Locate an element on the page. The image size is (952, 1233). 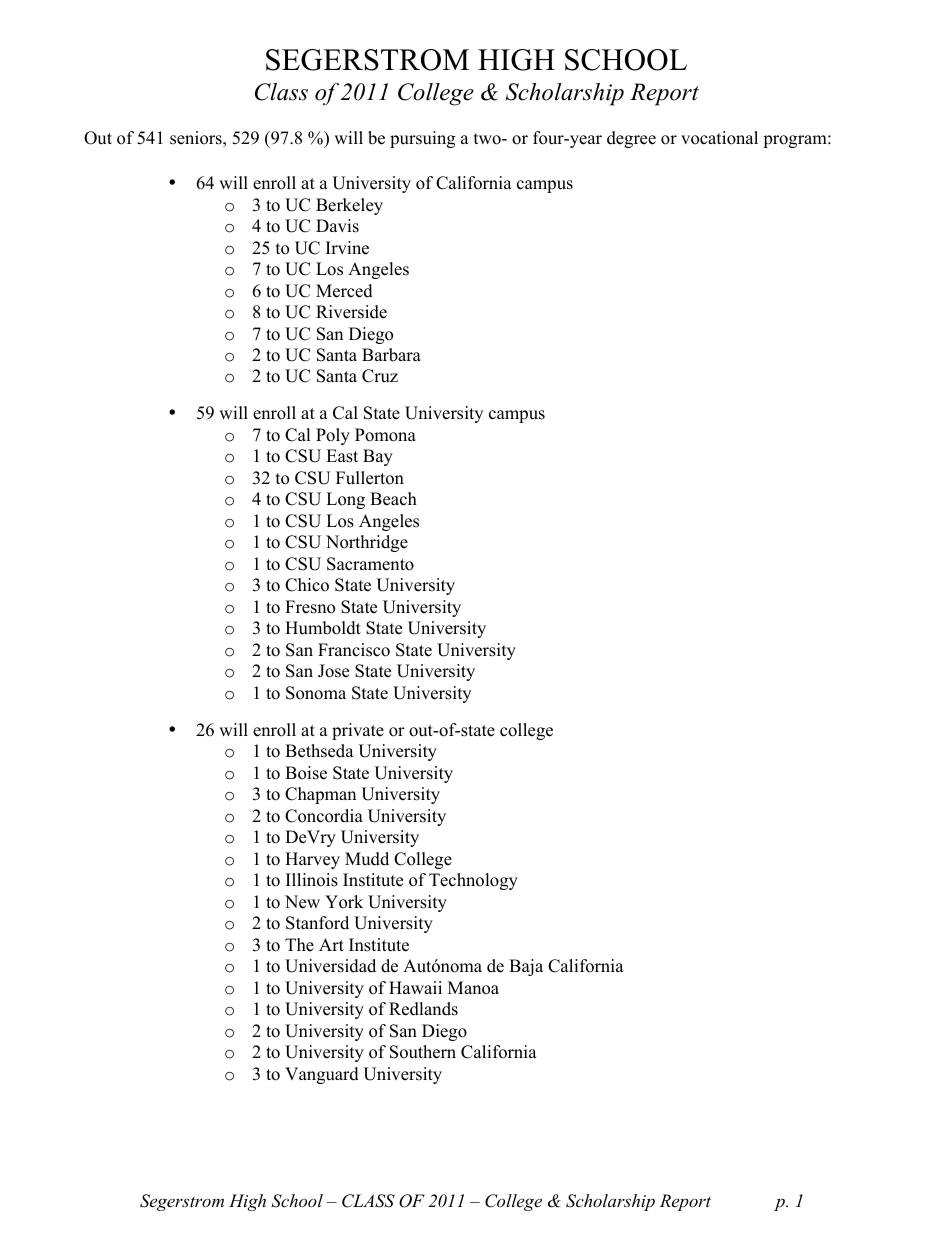
Berkeley is located at coordinates (349, 206).
